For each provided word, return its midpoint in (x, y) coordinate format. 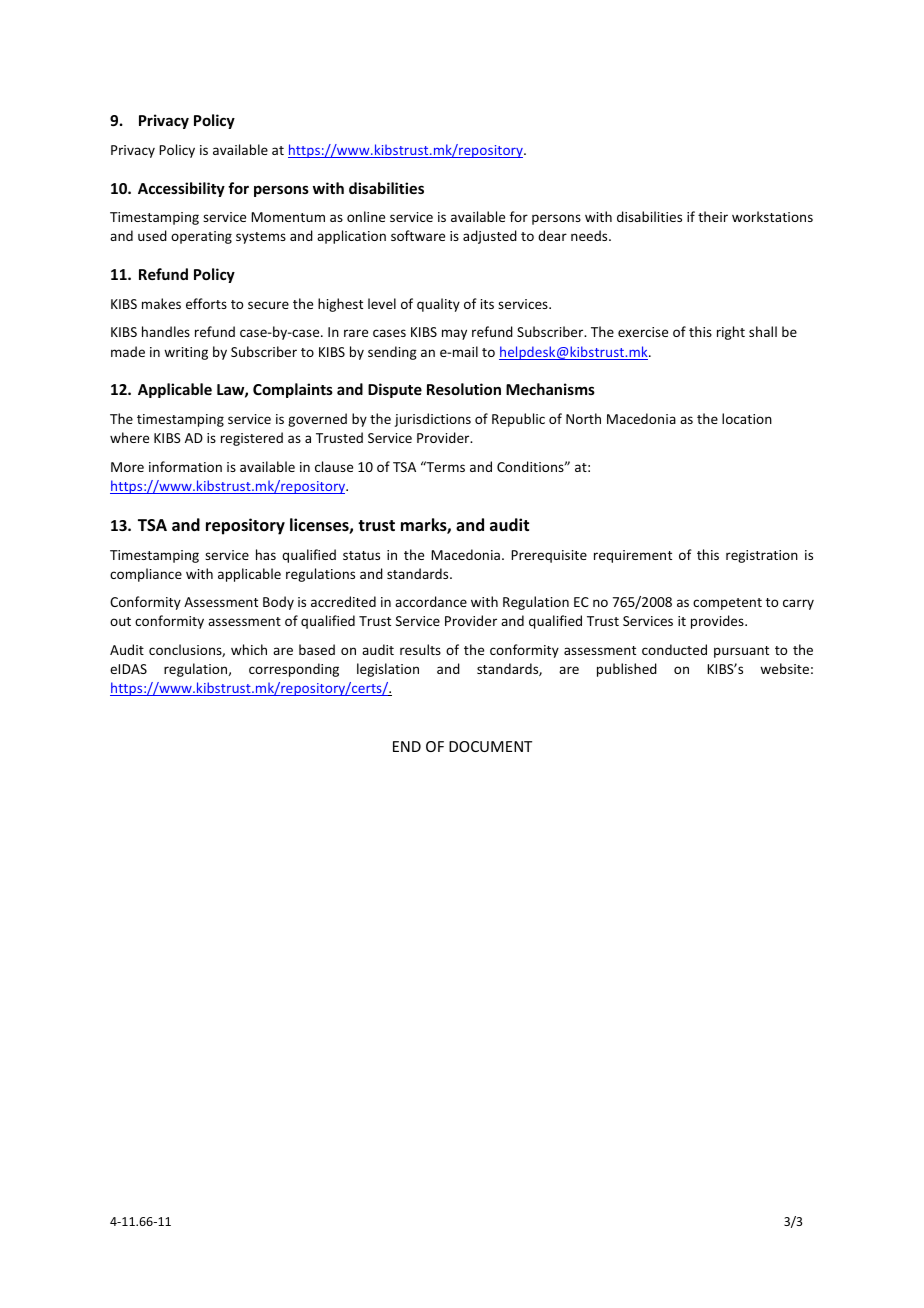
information (185, 466)
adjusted (490, 237)
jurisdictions (432, 420)
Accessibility (181, 189)
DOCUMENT (490, 746)
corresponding (294, 670)
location (747, 418)
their (713, 216)
